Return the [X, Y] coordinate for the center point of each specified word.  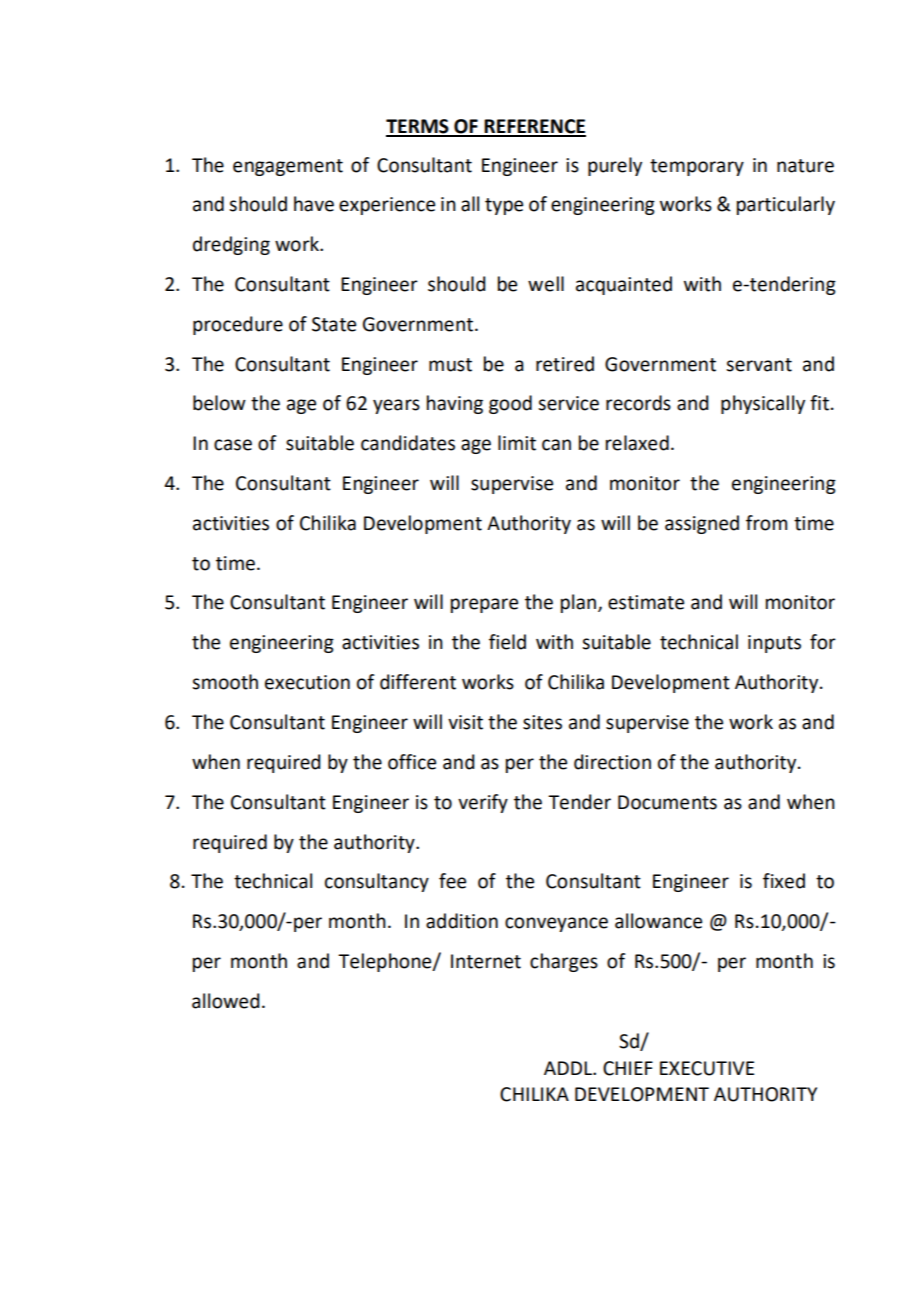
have [314, 204]
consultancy [377, 882]
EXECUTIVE [707, 1068]
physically [763, 404]
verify [483, 803]
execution [307, 682]
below [219, 403]
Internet [486, 961]
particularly [786, 205]
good [510, 404]
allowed [226, 1001]
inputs [774, 644]
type [504, 206]
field [507, 642]
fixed [784, 881]
